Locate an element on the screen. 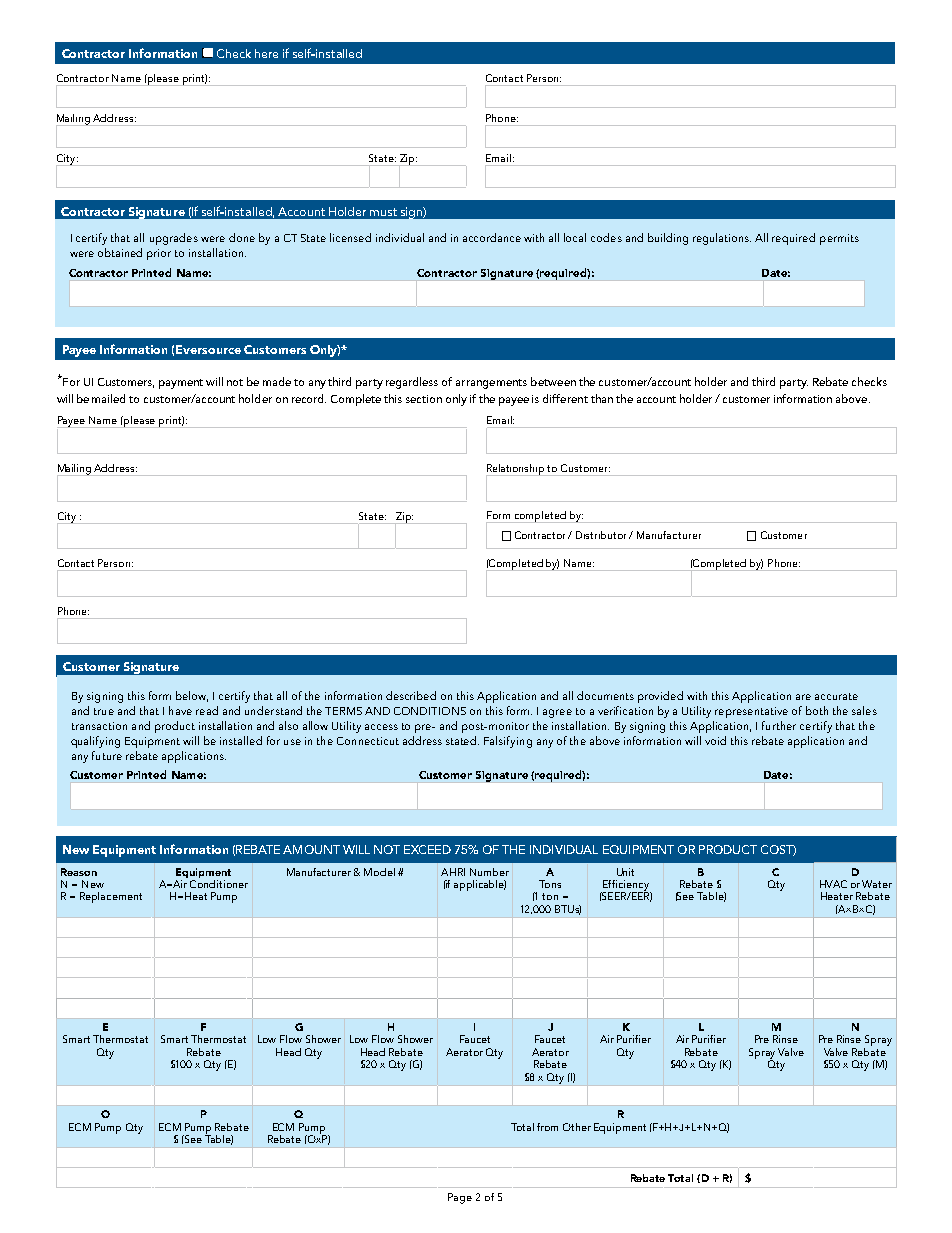 The height and width of the screenshot is (1233, 952). must is located at coordinates (383, 212).
